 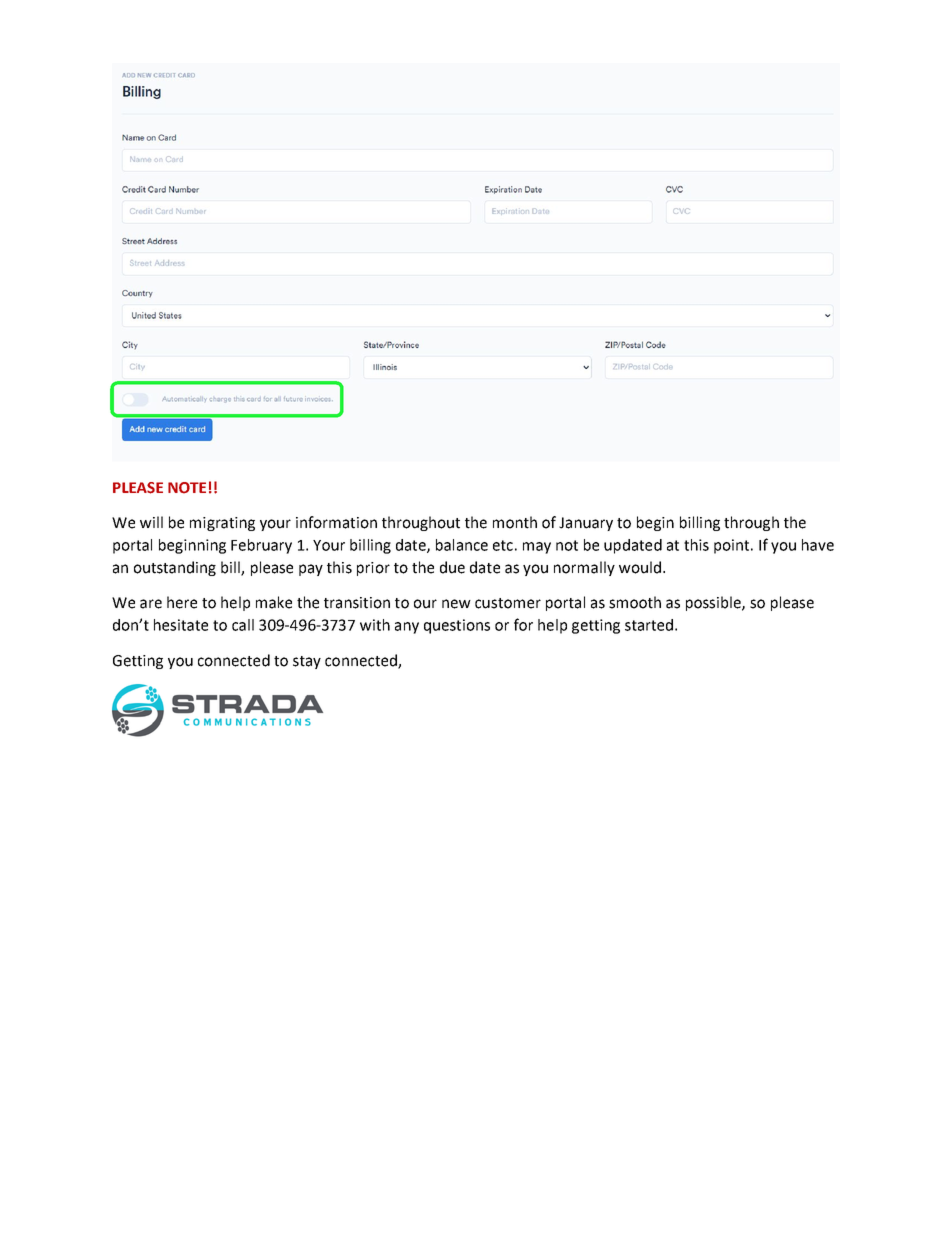 I want to click on would, so click(x=640, y=567).
